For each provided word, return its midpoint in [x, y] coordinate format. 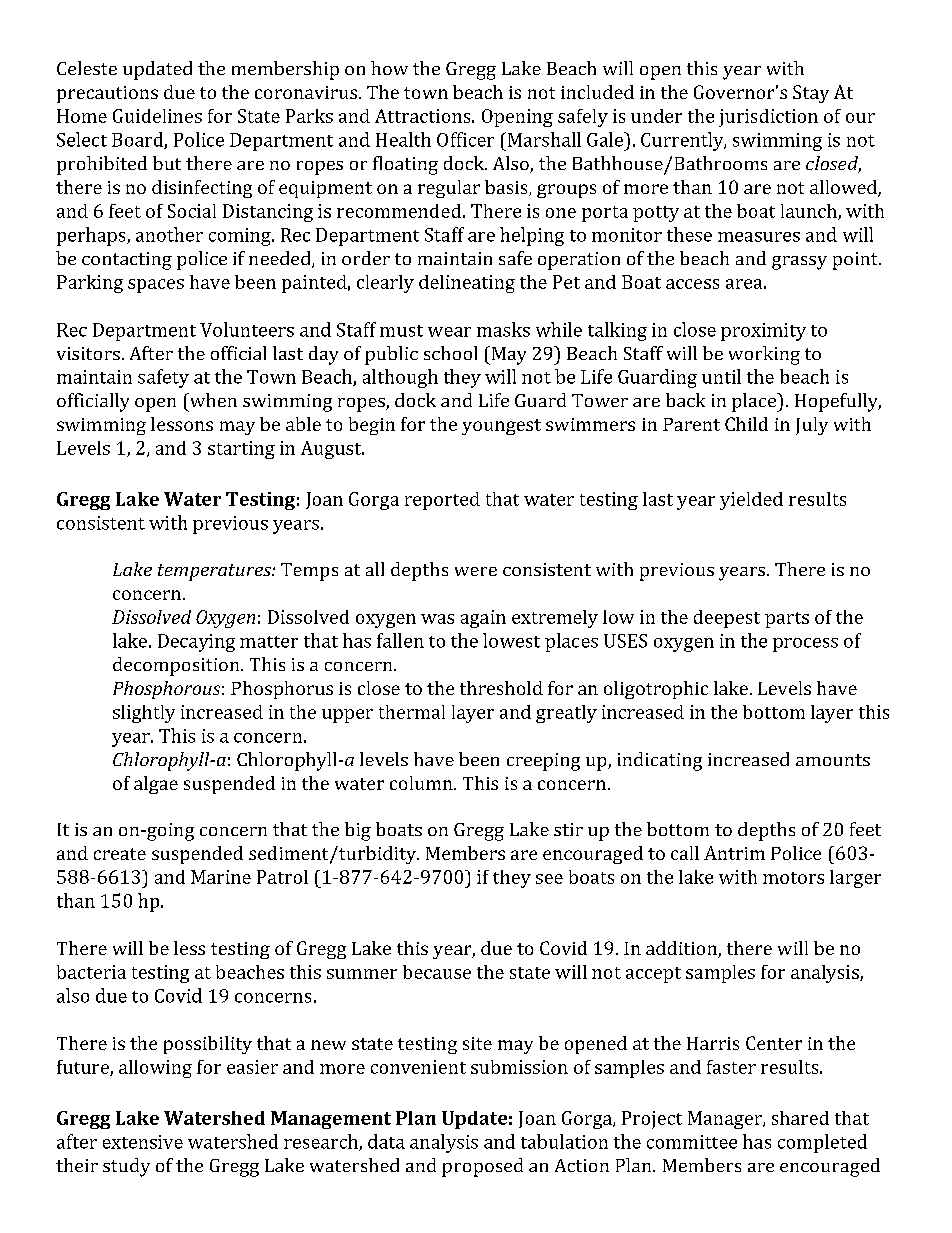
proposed [482, 1167]
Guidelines [157, 116]
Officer [465, 139]
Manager [726, 1120]
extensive [143, 1142]
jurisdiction [768, 118]
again [483, 619]
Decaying [196, 643]
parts [787, 620]
